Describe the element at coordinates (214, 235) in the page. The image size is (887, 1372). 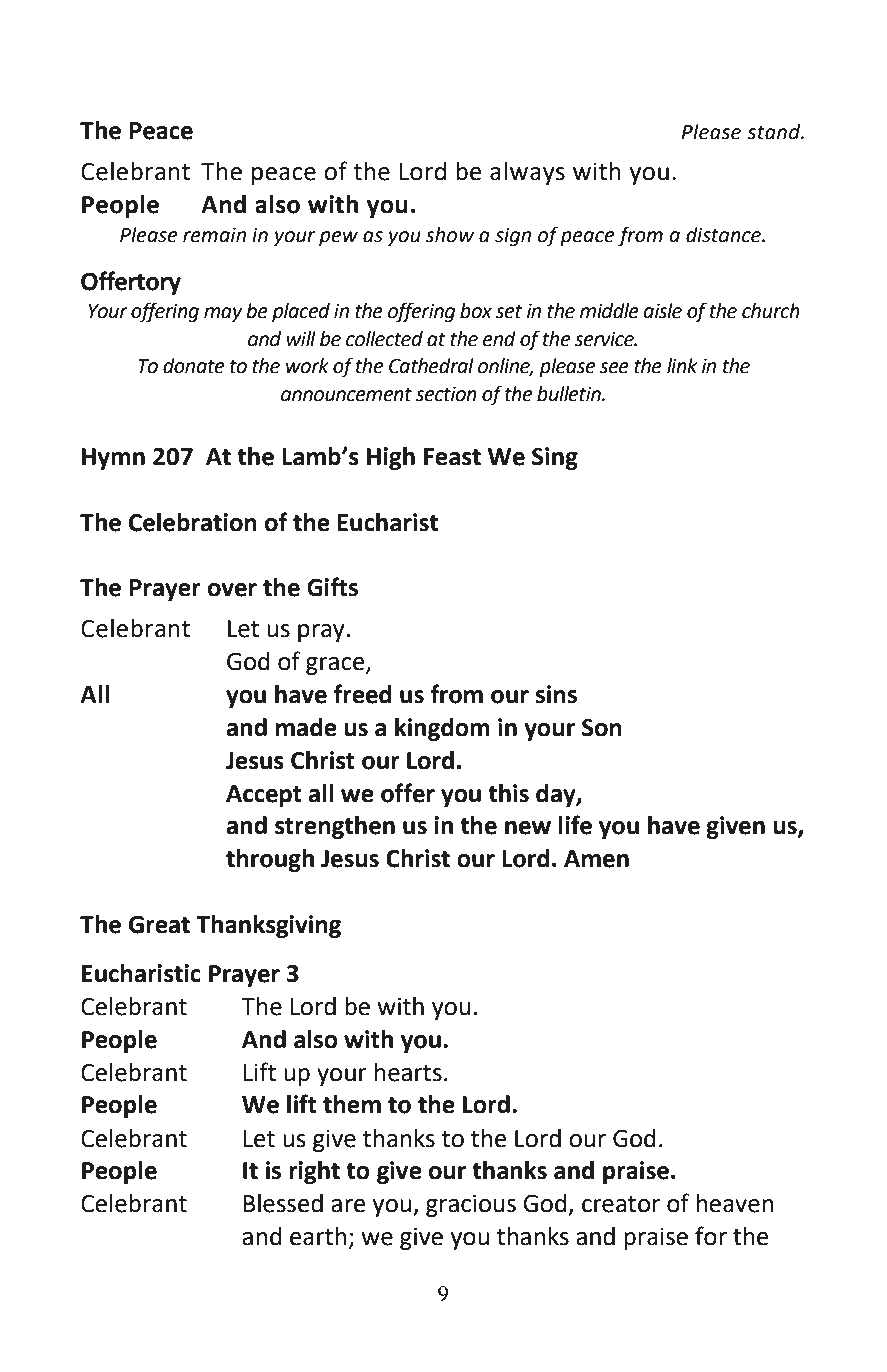
I see `remain` at that location.
